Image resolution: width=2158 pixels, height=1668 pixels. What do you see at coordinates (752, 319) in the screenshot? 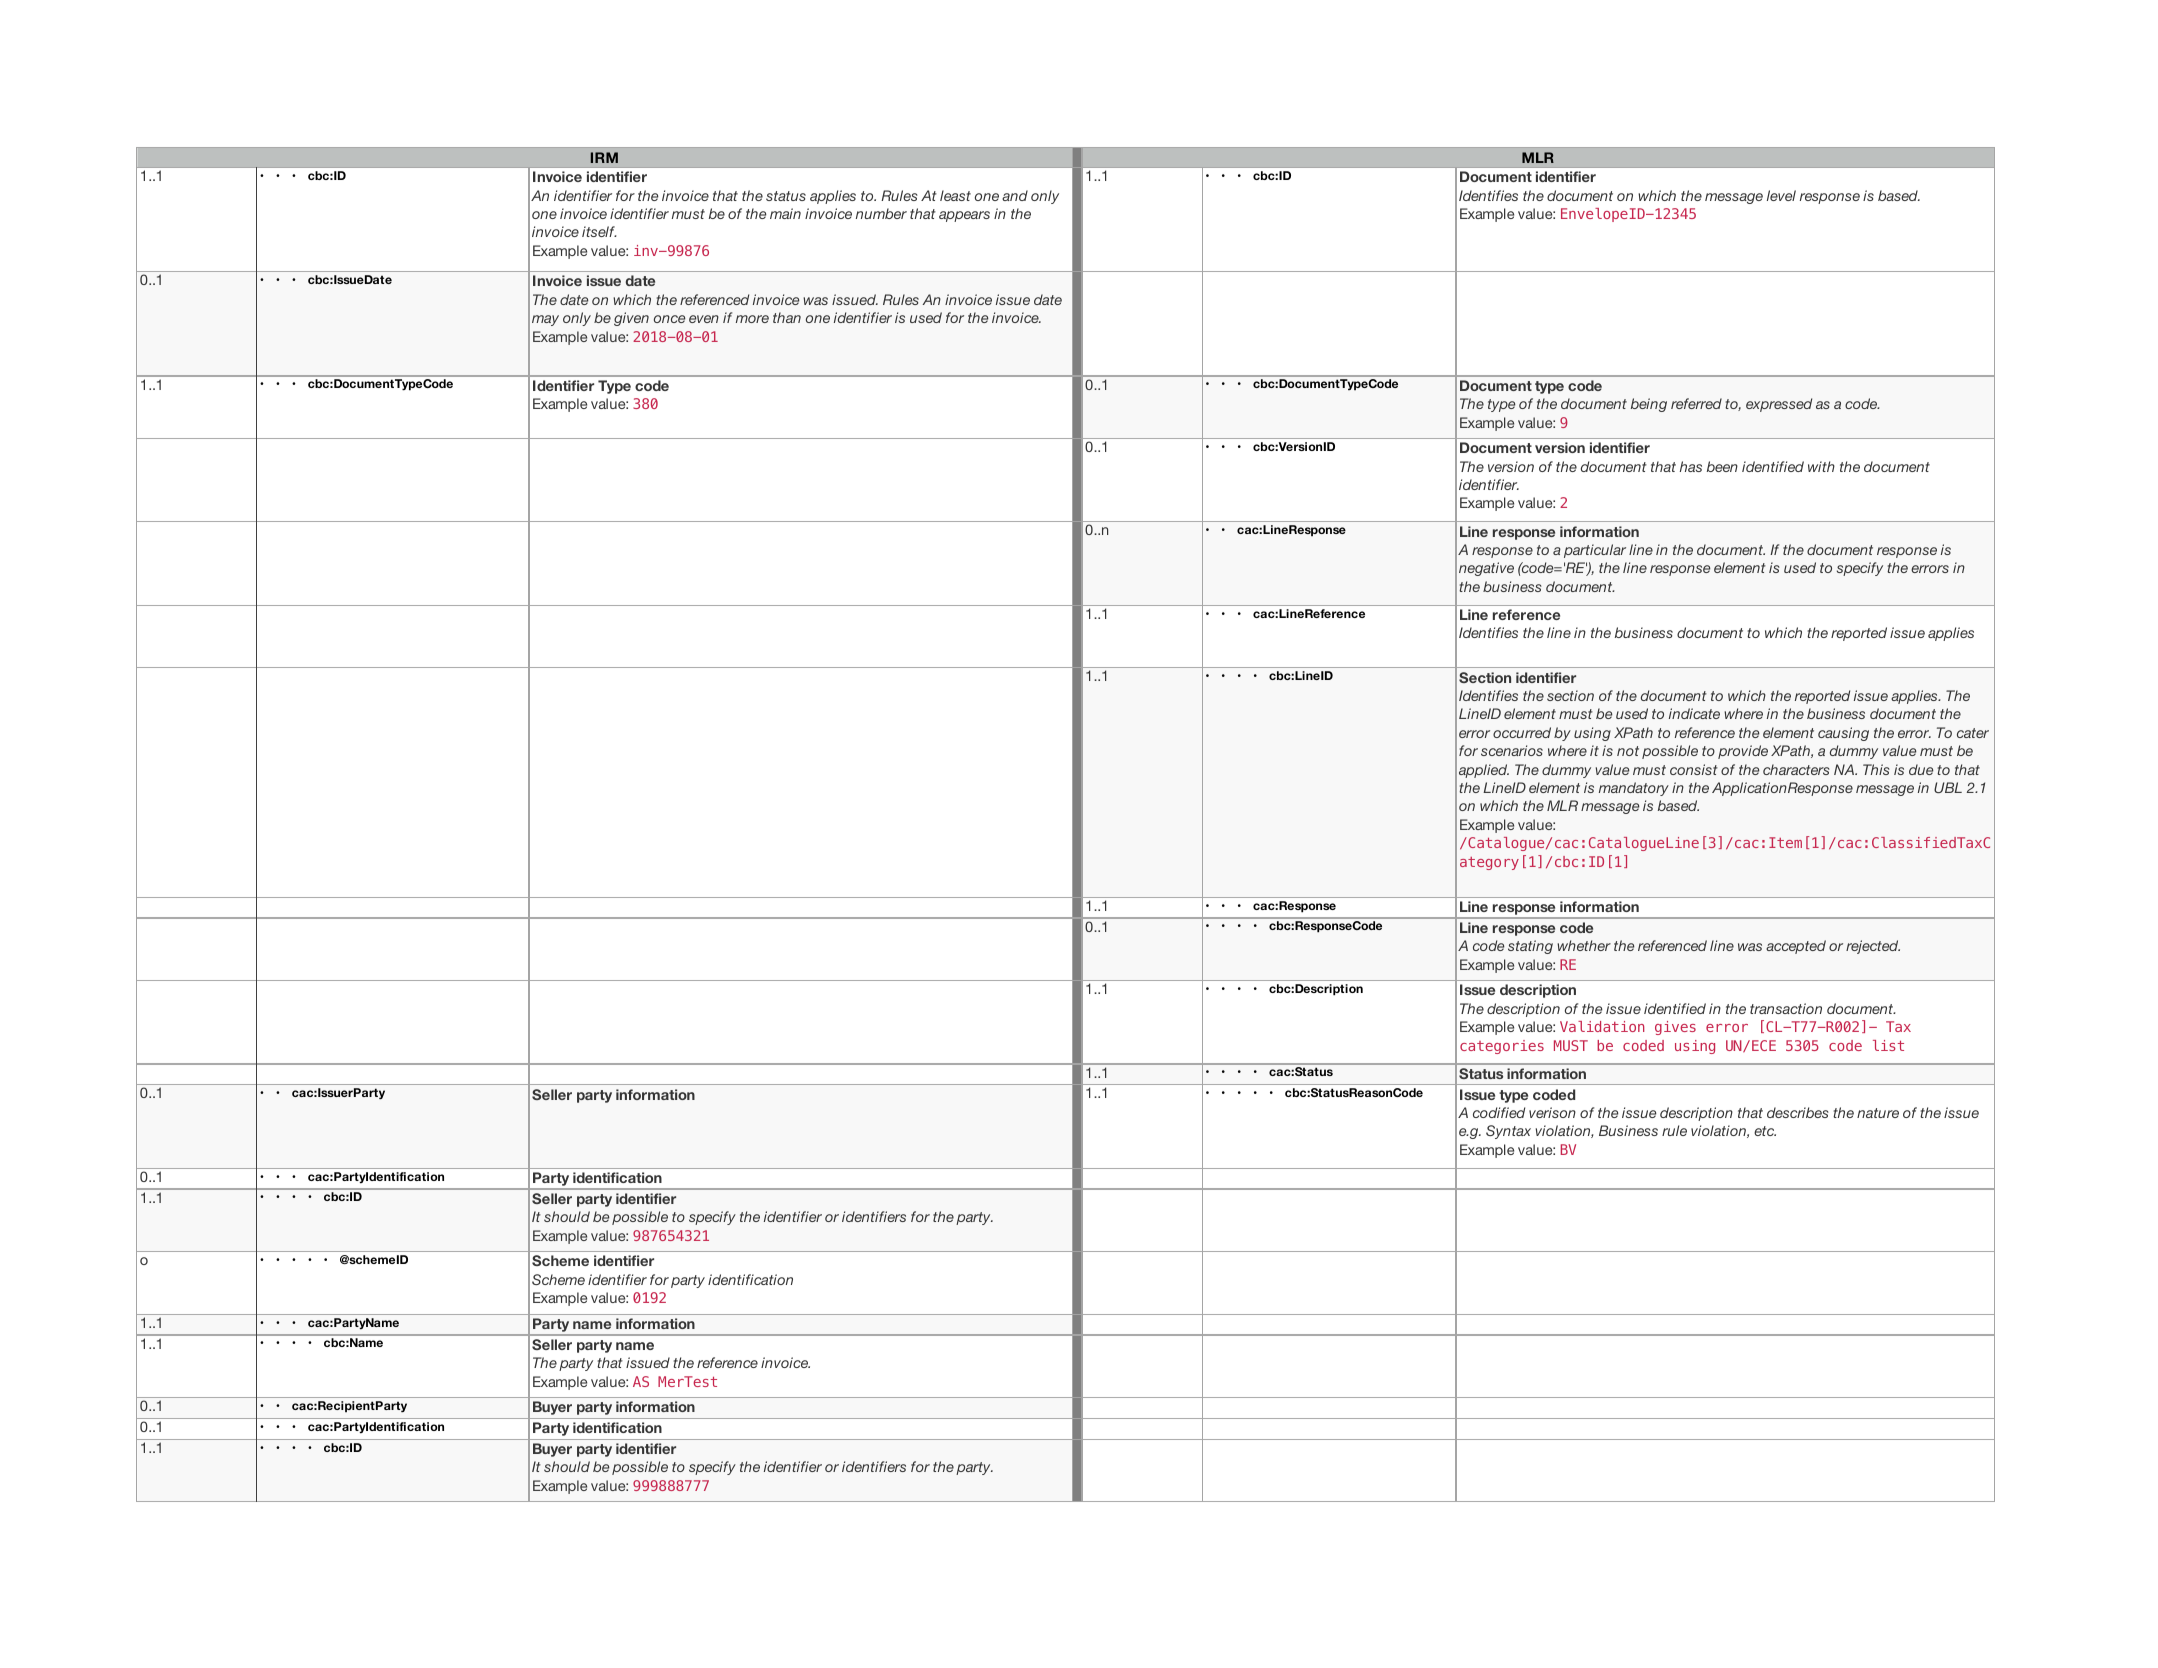
I see `more` at bounding box center [752, 319].
